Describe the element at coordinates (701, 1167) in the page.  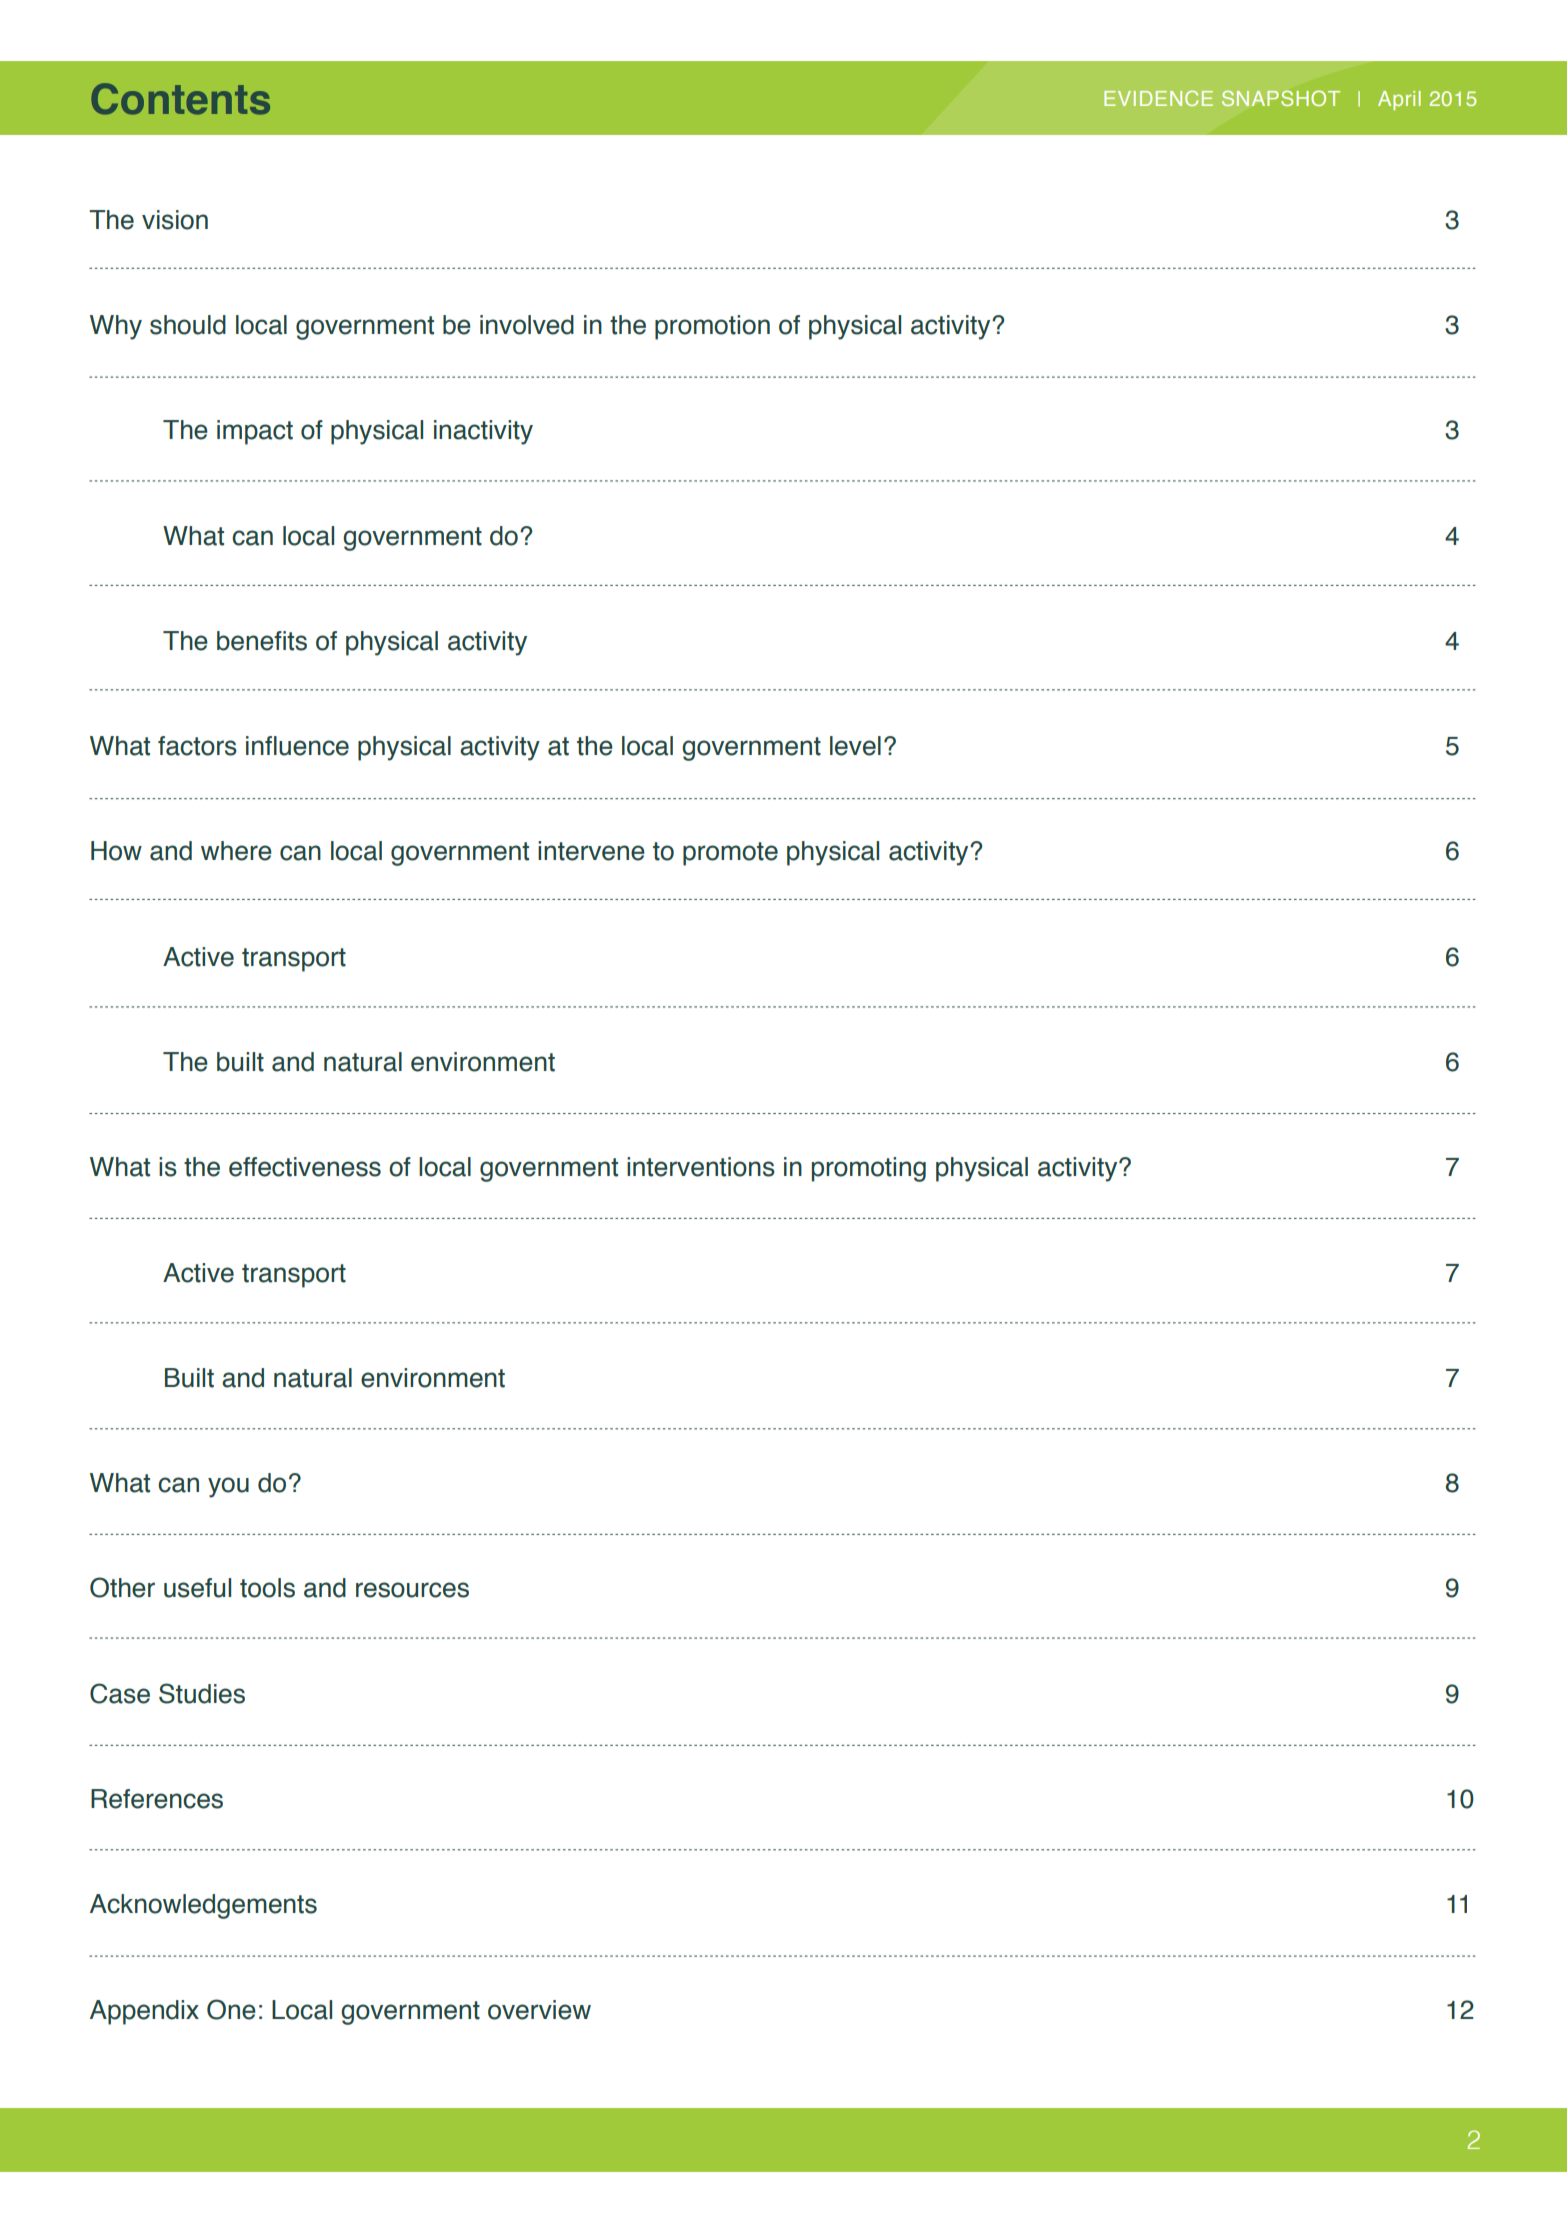
I see `interventions` at that location.
